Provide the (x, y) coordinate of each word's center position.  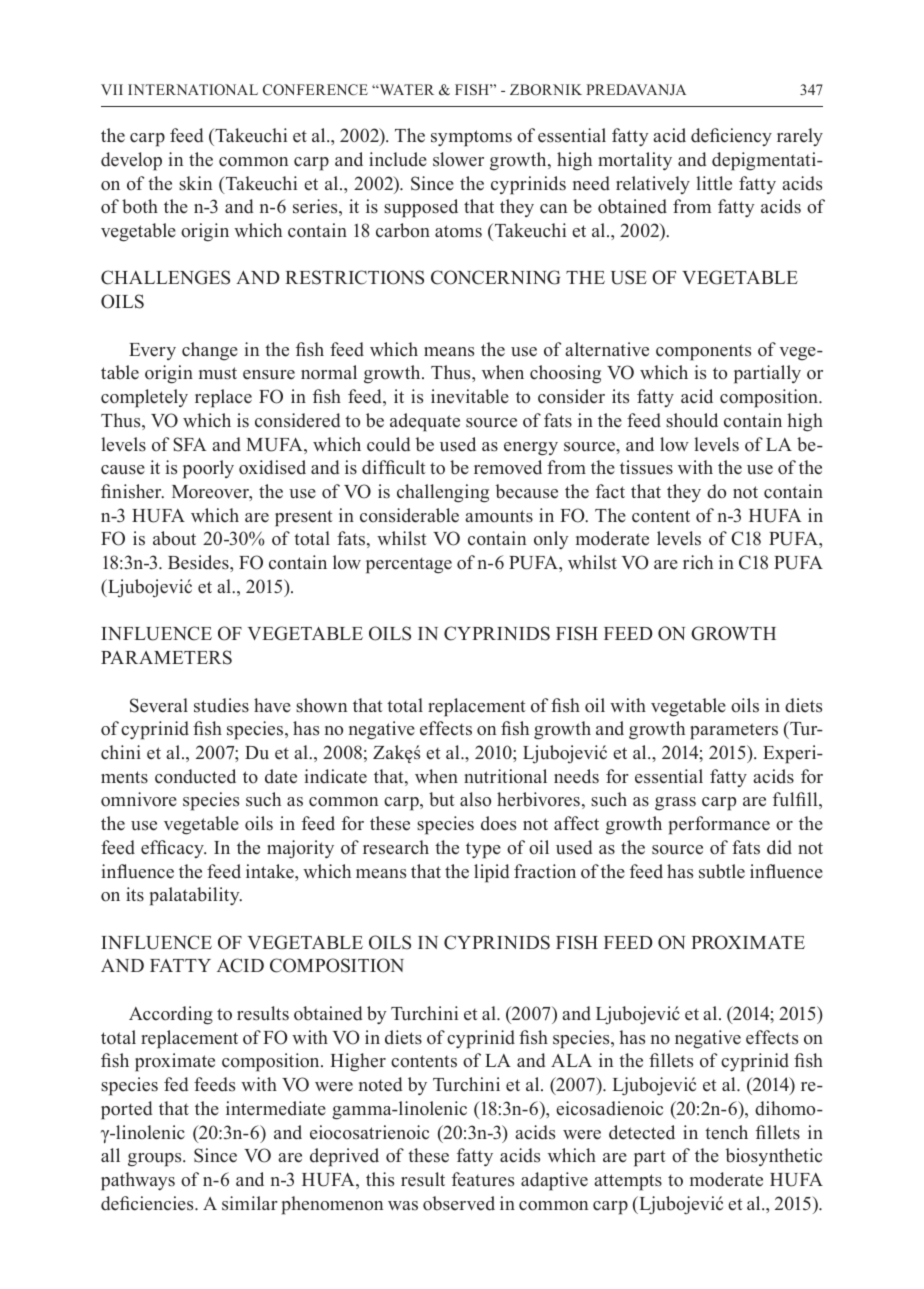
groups (156, 1160)
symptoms (471, 138)
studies (221, 705)
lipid (491, 873)
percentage (409, 566)
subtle (722, 871)
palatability (196, 896)
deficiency (731, 137)
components (703, 352)
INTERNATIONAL (193, 90)
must (218, 373)
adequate (425, 422)
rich (698, 562)
